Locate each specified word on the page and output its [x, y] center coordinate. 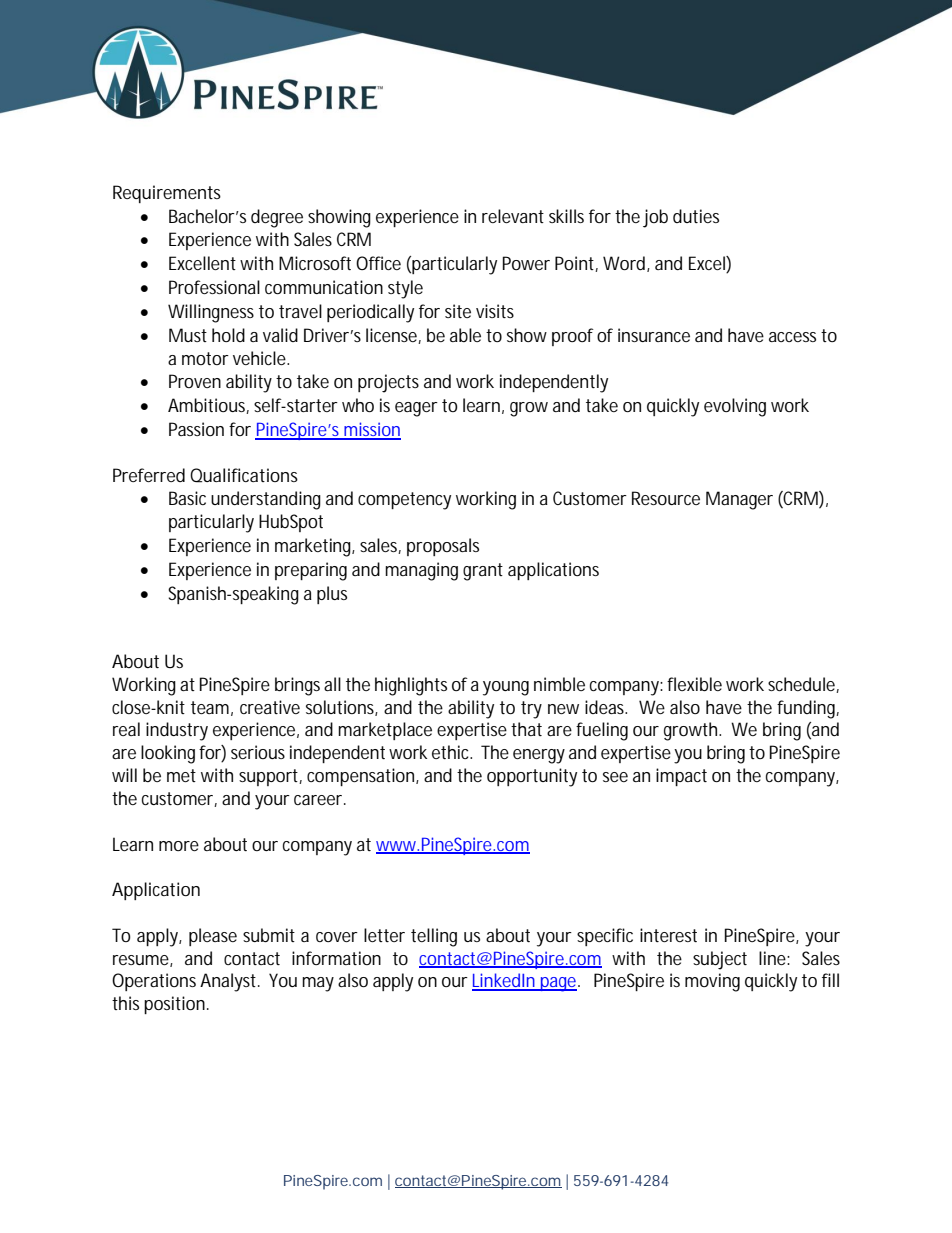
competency [404, 501]
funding [808, 709]
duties [696, 216]
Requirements [167, 194]
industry [177, 731]
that [526, 729]
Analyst [230, 982]
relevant [513, 216]
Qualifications [244, 475]
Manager [739, 500]
